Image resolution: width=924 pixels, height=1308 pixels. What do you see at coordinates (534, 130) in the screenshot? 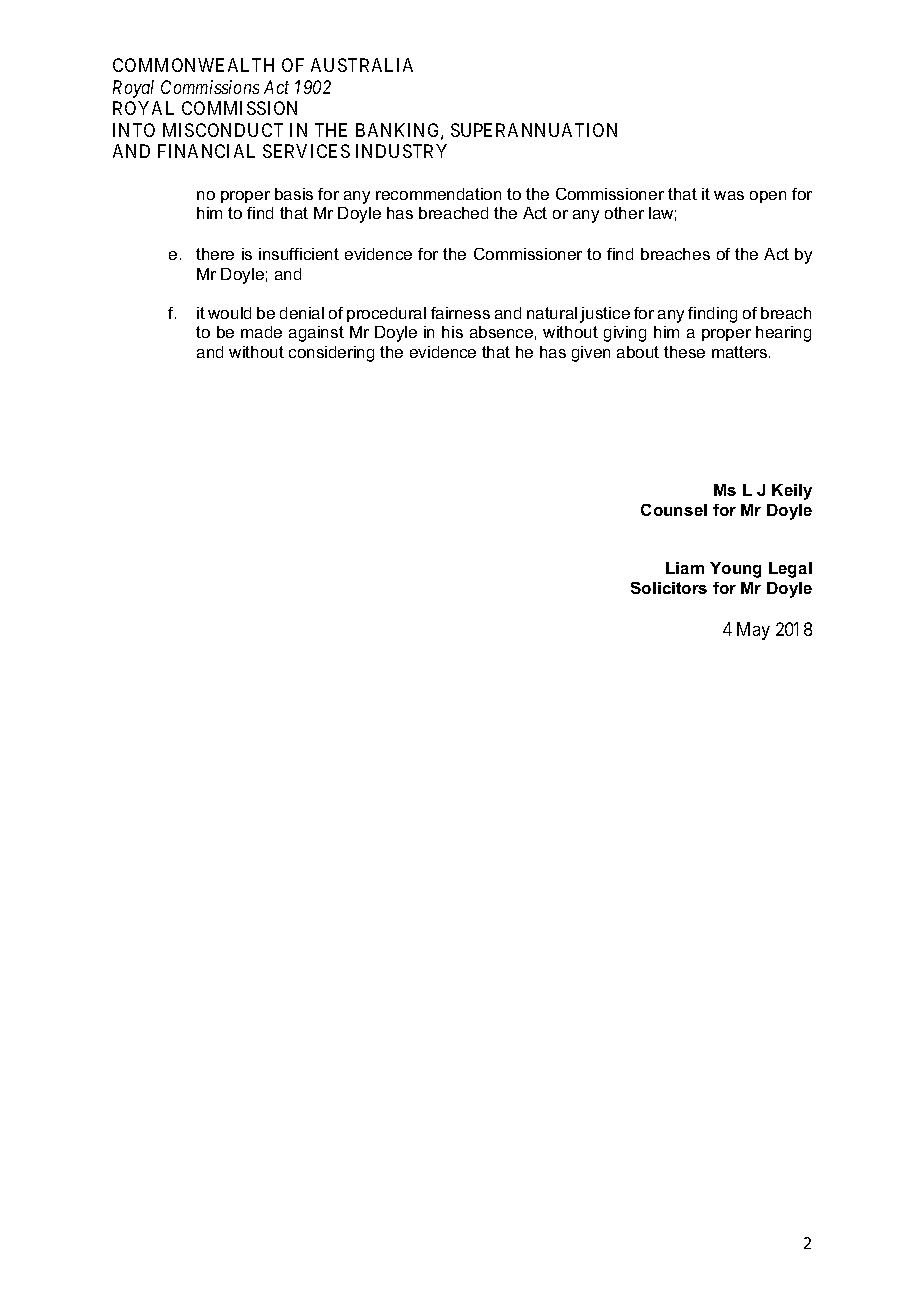
I see `SUPERANNUATION` at bounding box center [534, 130].
